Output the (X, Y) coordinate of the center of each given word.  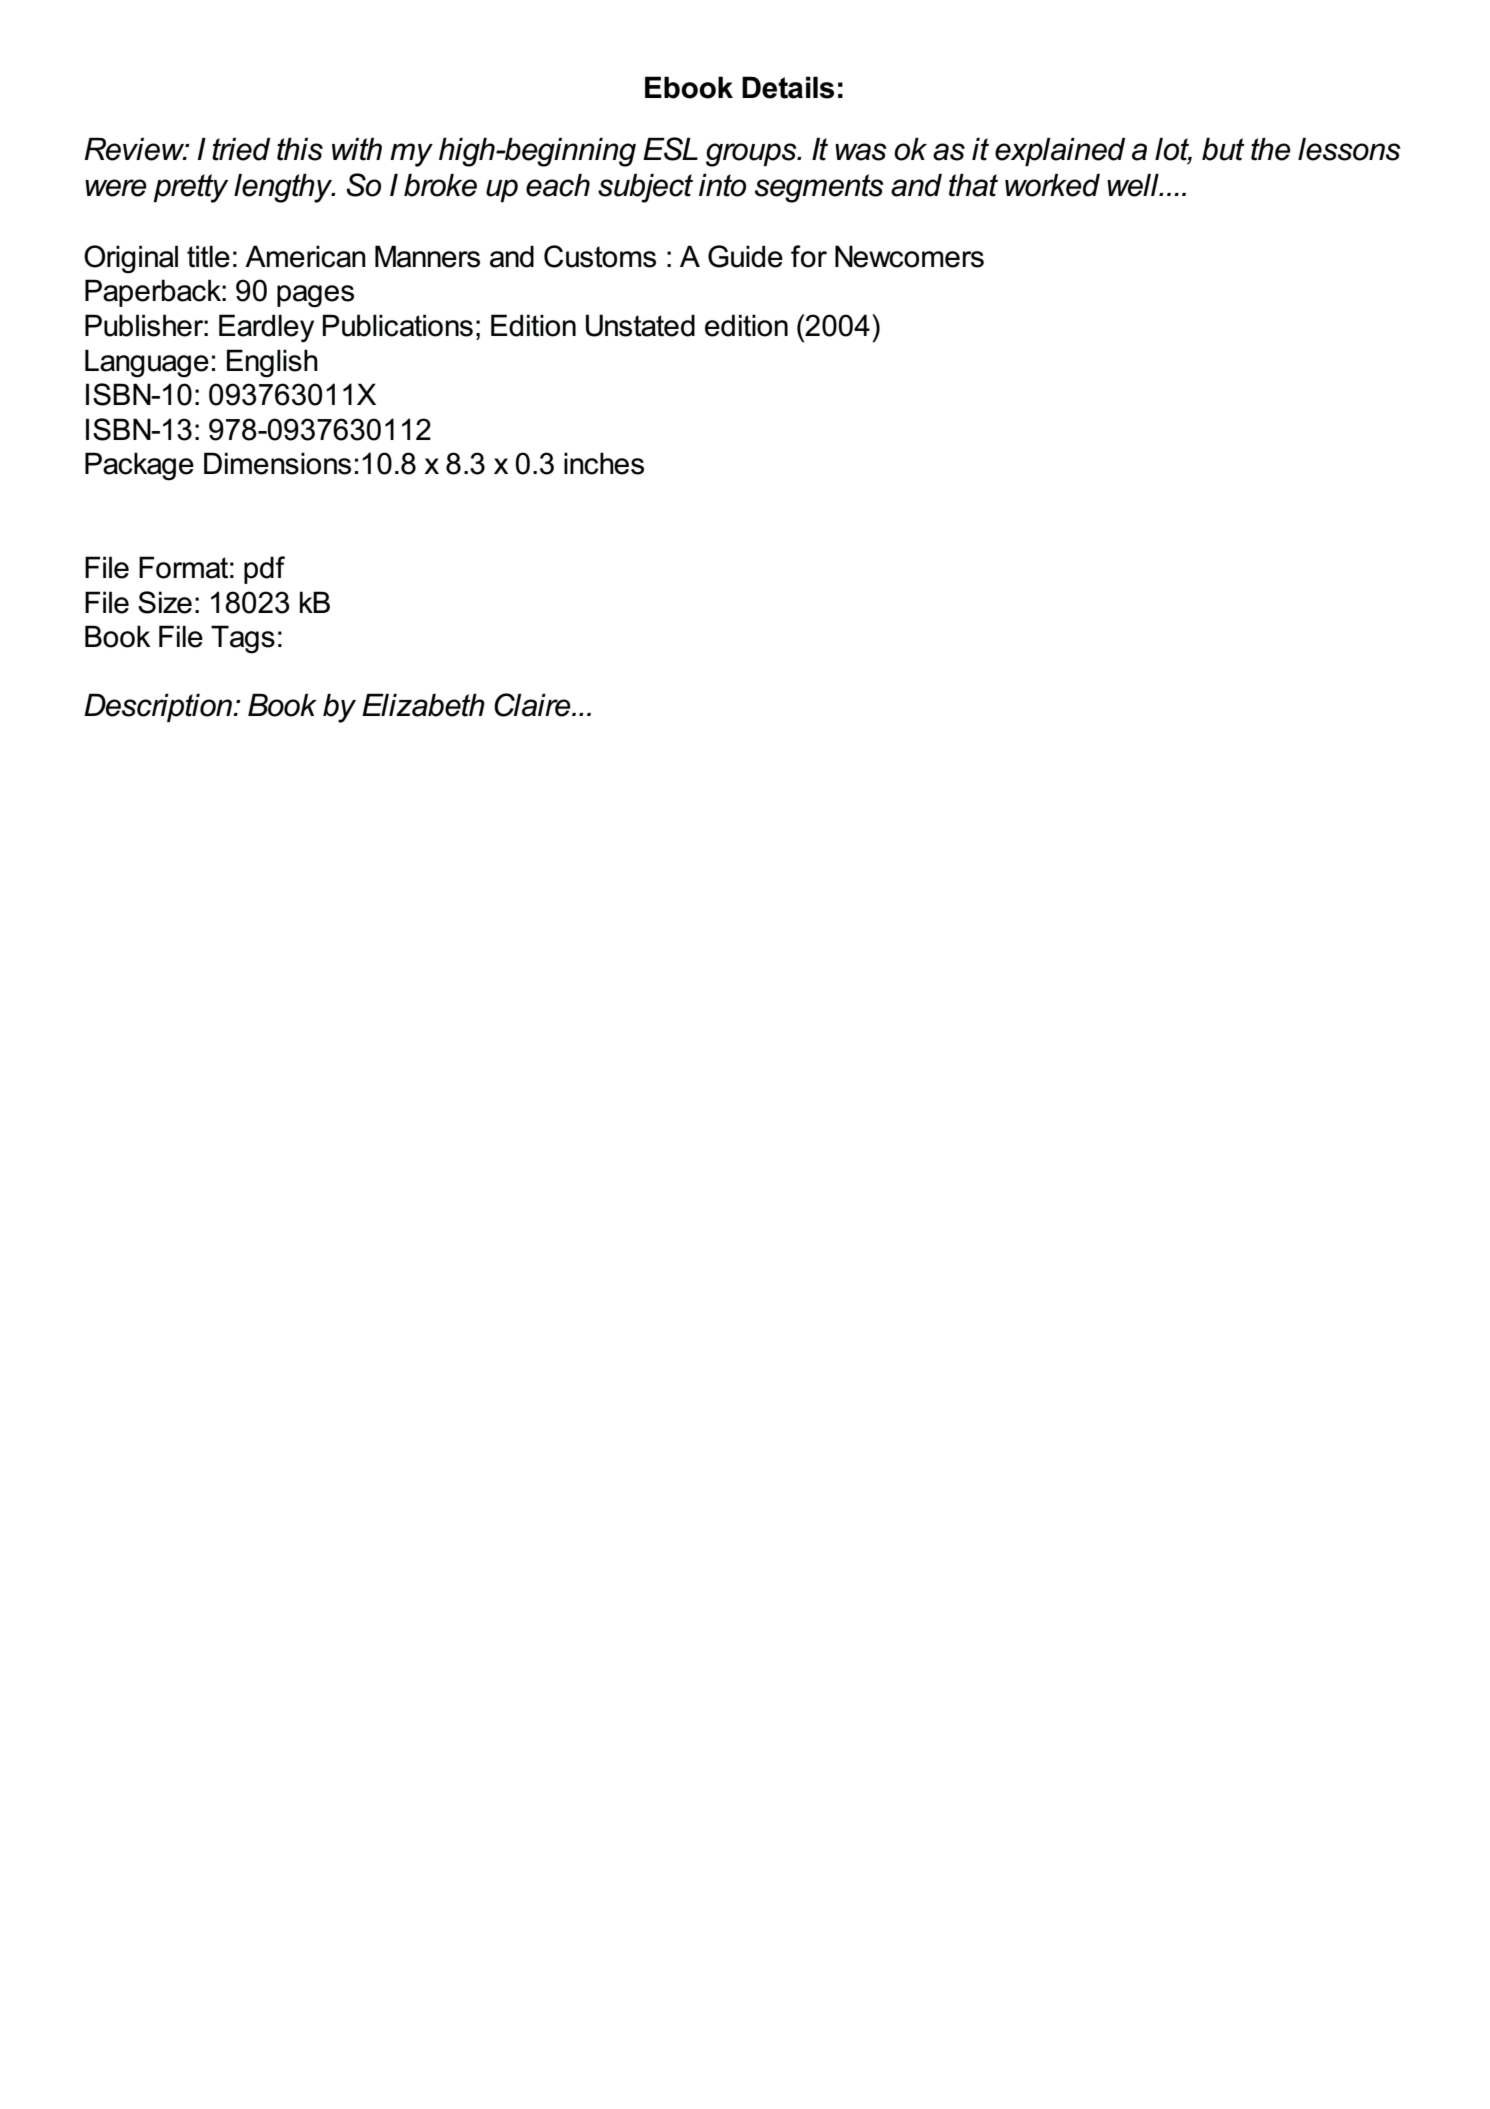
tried (241, 149)
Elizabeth (423, 705)
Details (788, 87)
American (305, 256)
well (1134, 185)
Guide (745, 256)
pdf (264, 570)
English (272, 363)
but (1223, 149)
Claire (533, 705)
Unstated (640, 325)
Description (159, 708)
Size (165, 602)
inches (604, 463)
